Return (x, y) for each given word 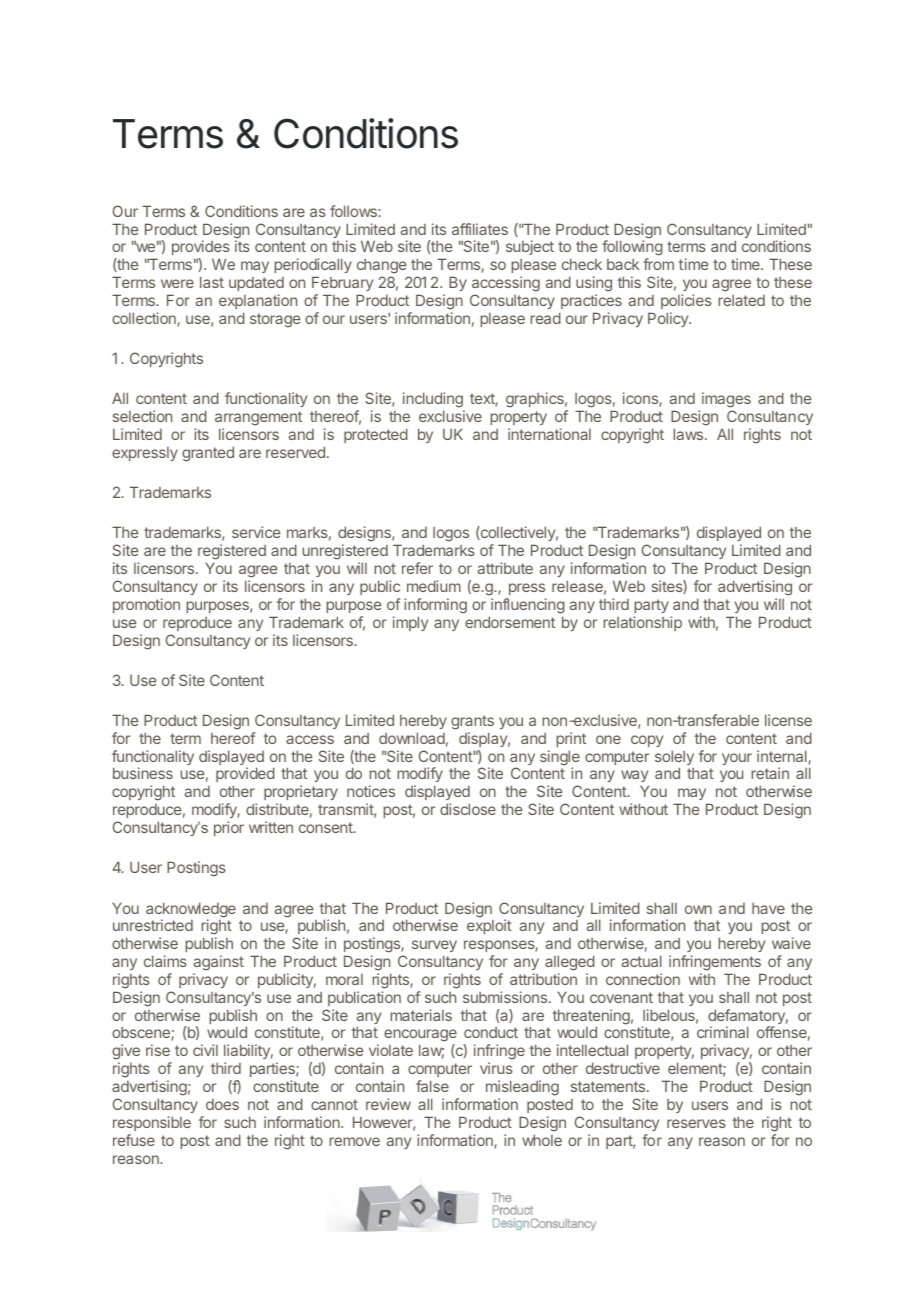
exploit (489, 926)
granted (208, 454)
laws (688, 434)
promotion (146, 605)
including (434, 401)
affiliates (480, 229)
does (222, 1104)
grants (472, 722)
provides (201, 247)
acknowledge (191, 911)
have (768, 908)
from (658, 264)
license (788, 720)
